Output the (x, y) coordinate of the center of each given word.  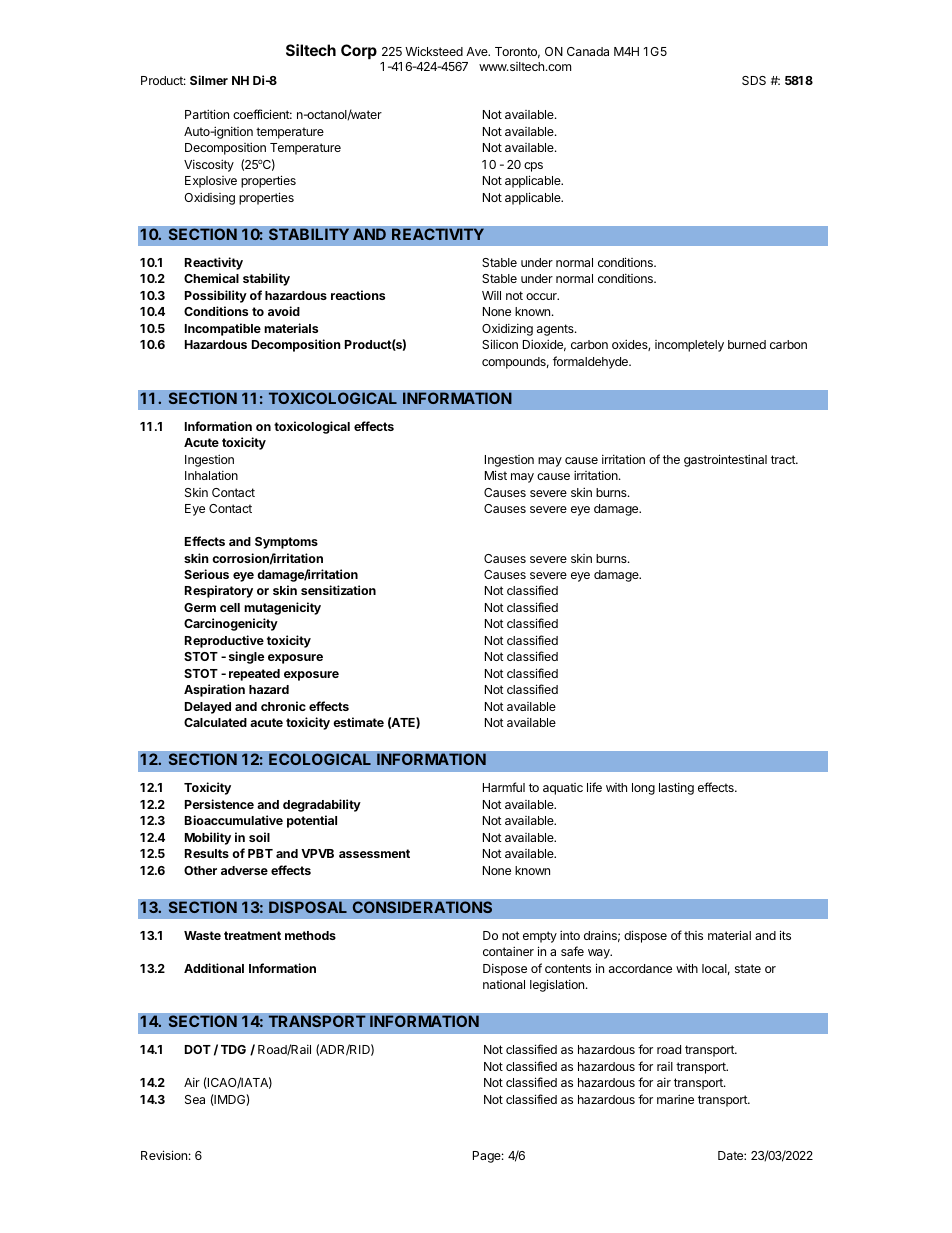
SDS (754, 80)
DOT (198, 1049)
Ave (478, 51)
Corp (359, 51)
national (504, 984)
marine (675, 1099)
